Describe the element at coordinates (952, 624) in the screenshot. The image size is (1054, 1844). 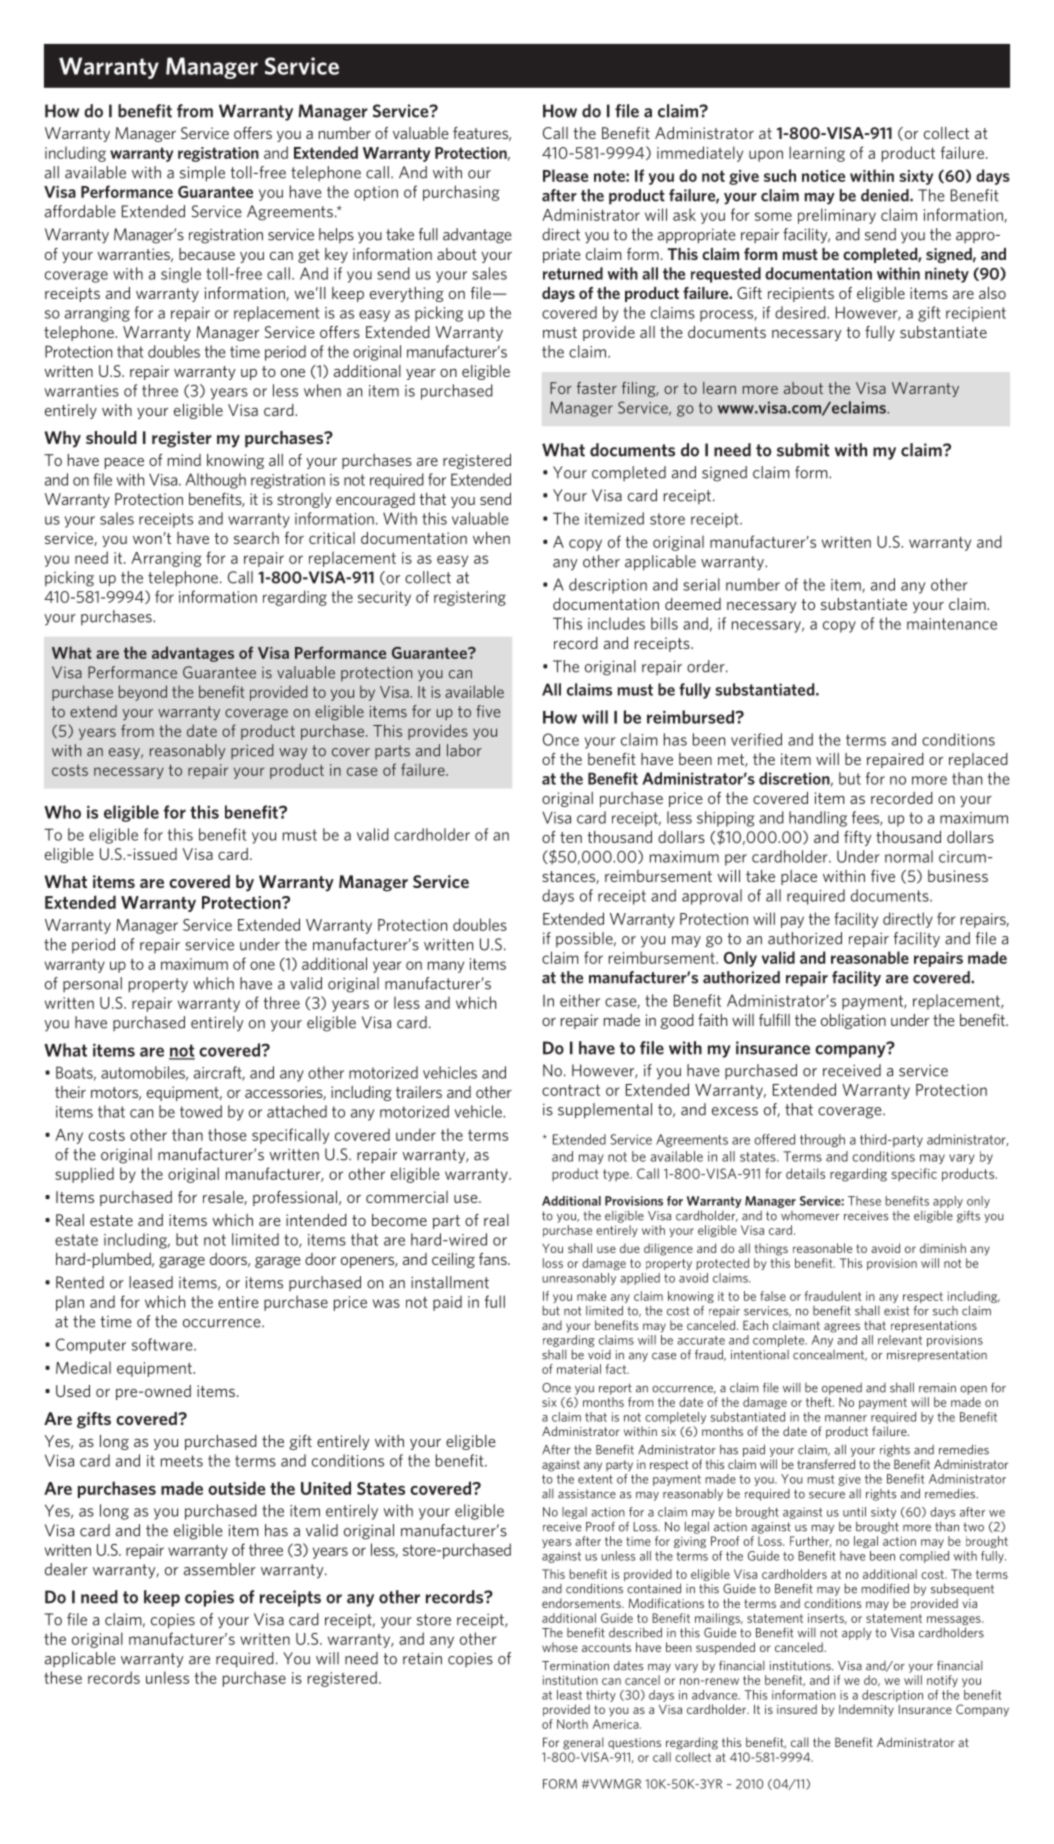
I see `maintenance` at that location.
